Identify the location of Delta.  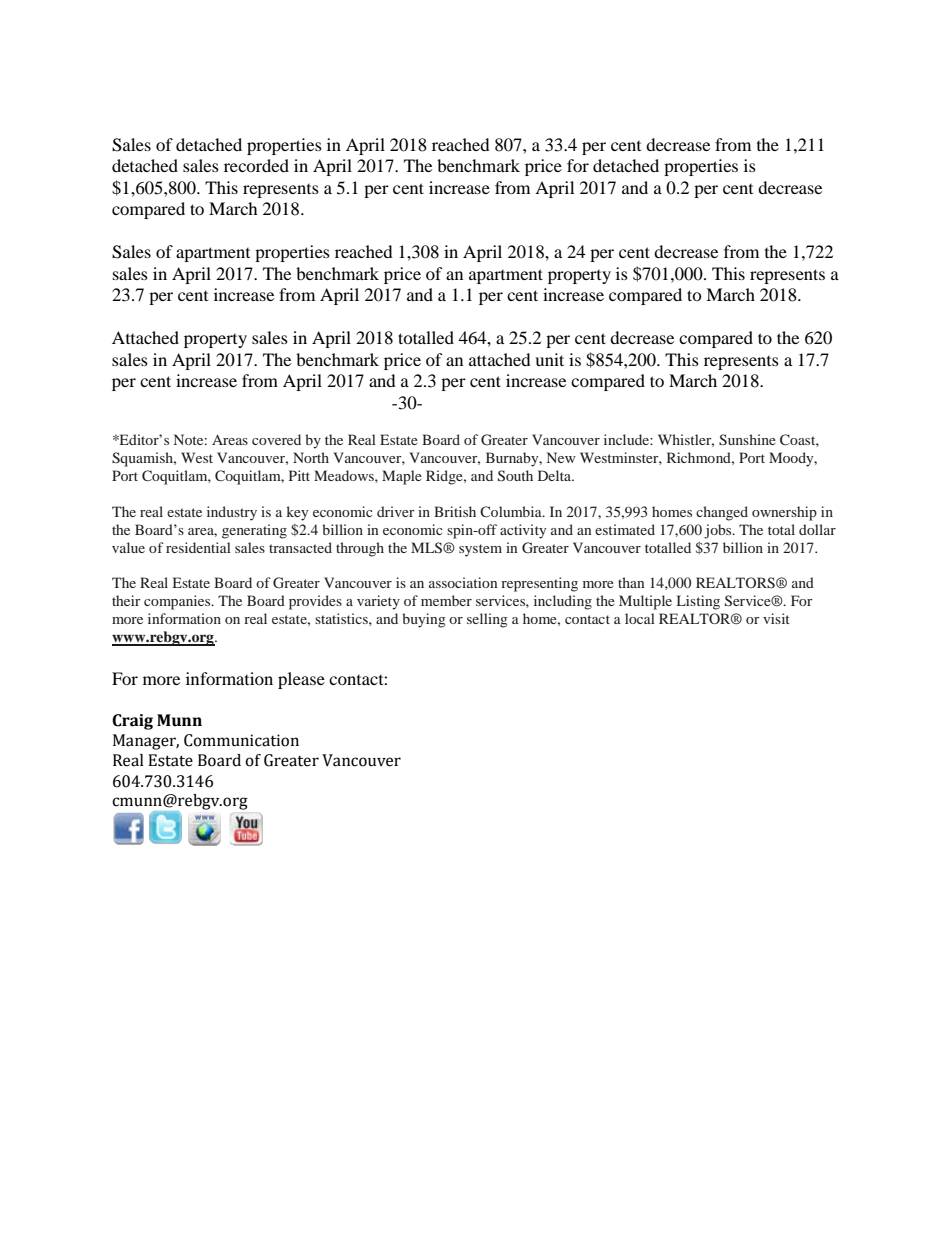
(555, 475).
